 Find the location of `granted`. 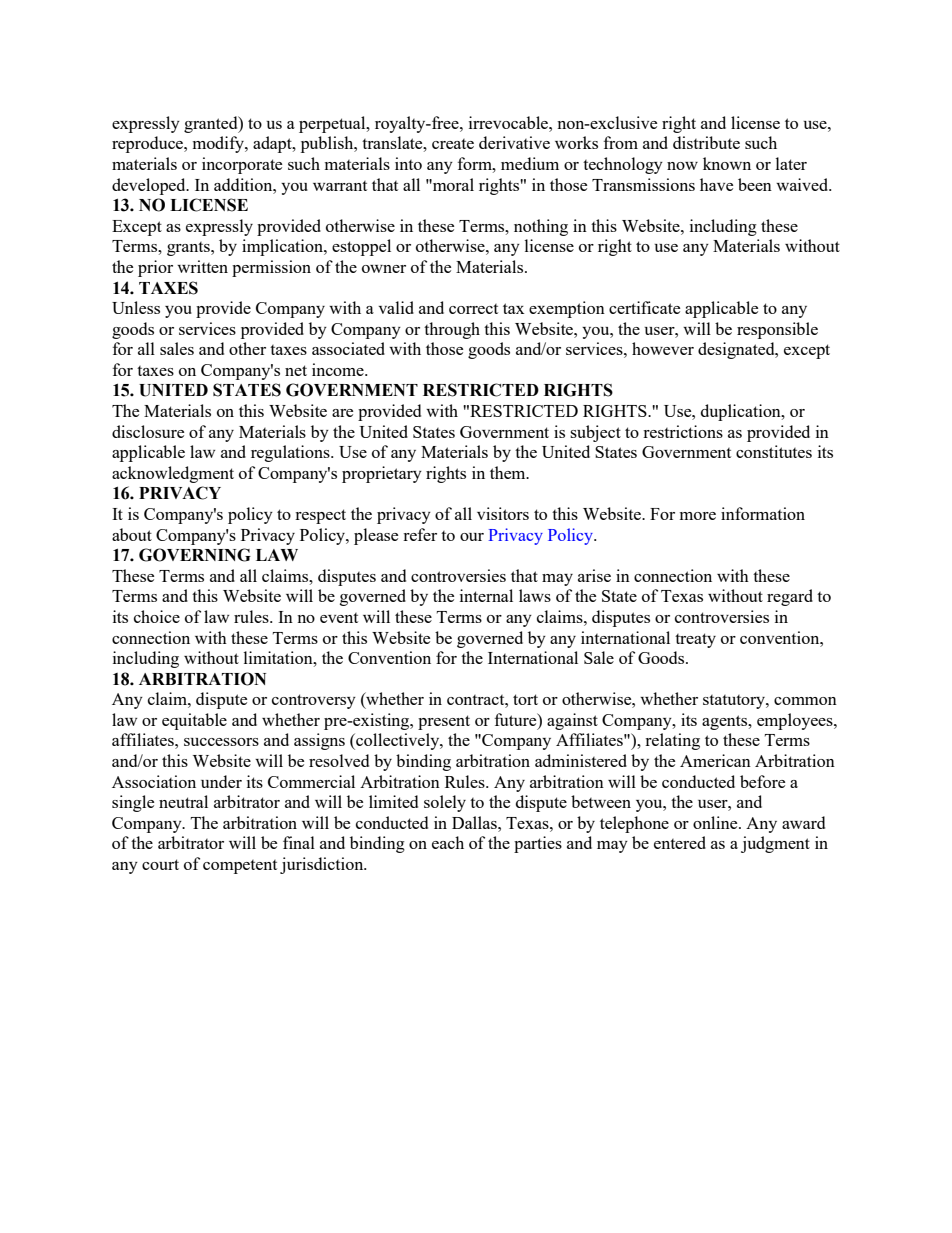

granted is located at coordinates (212, 124).
